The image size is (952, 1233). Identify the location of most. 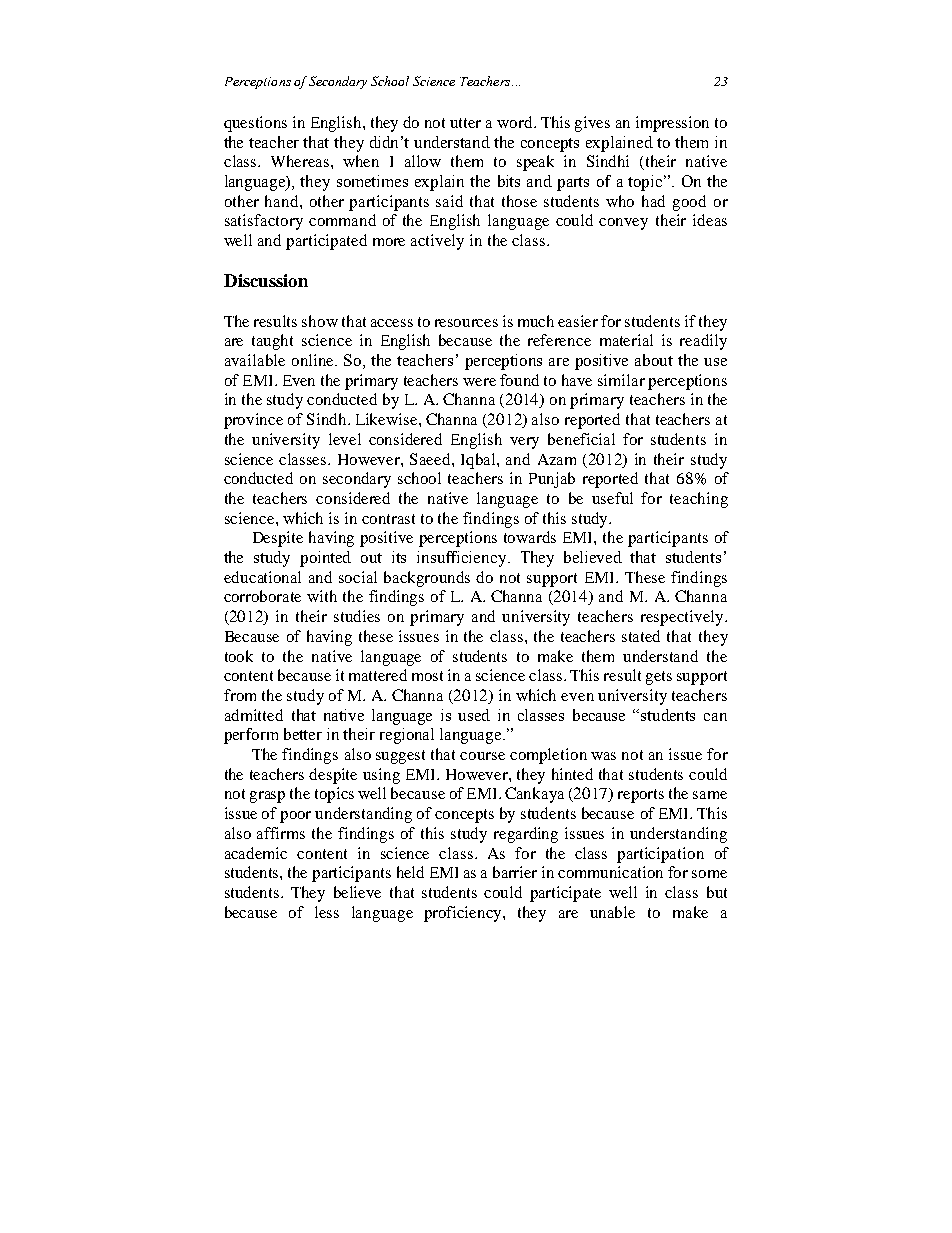
(427, 676).
